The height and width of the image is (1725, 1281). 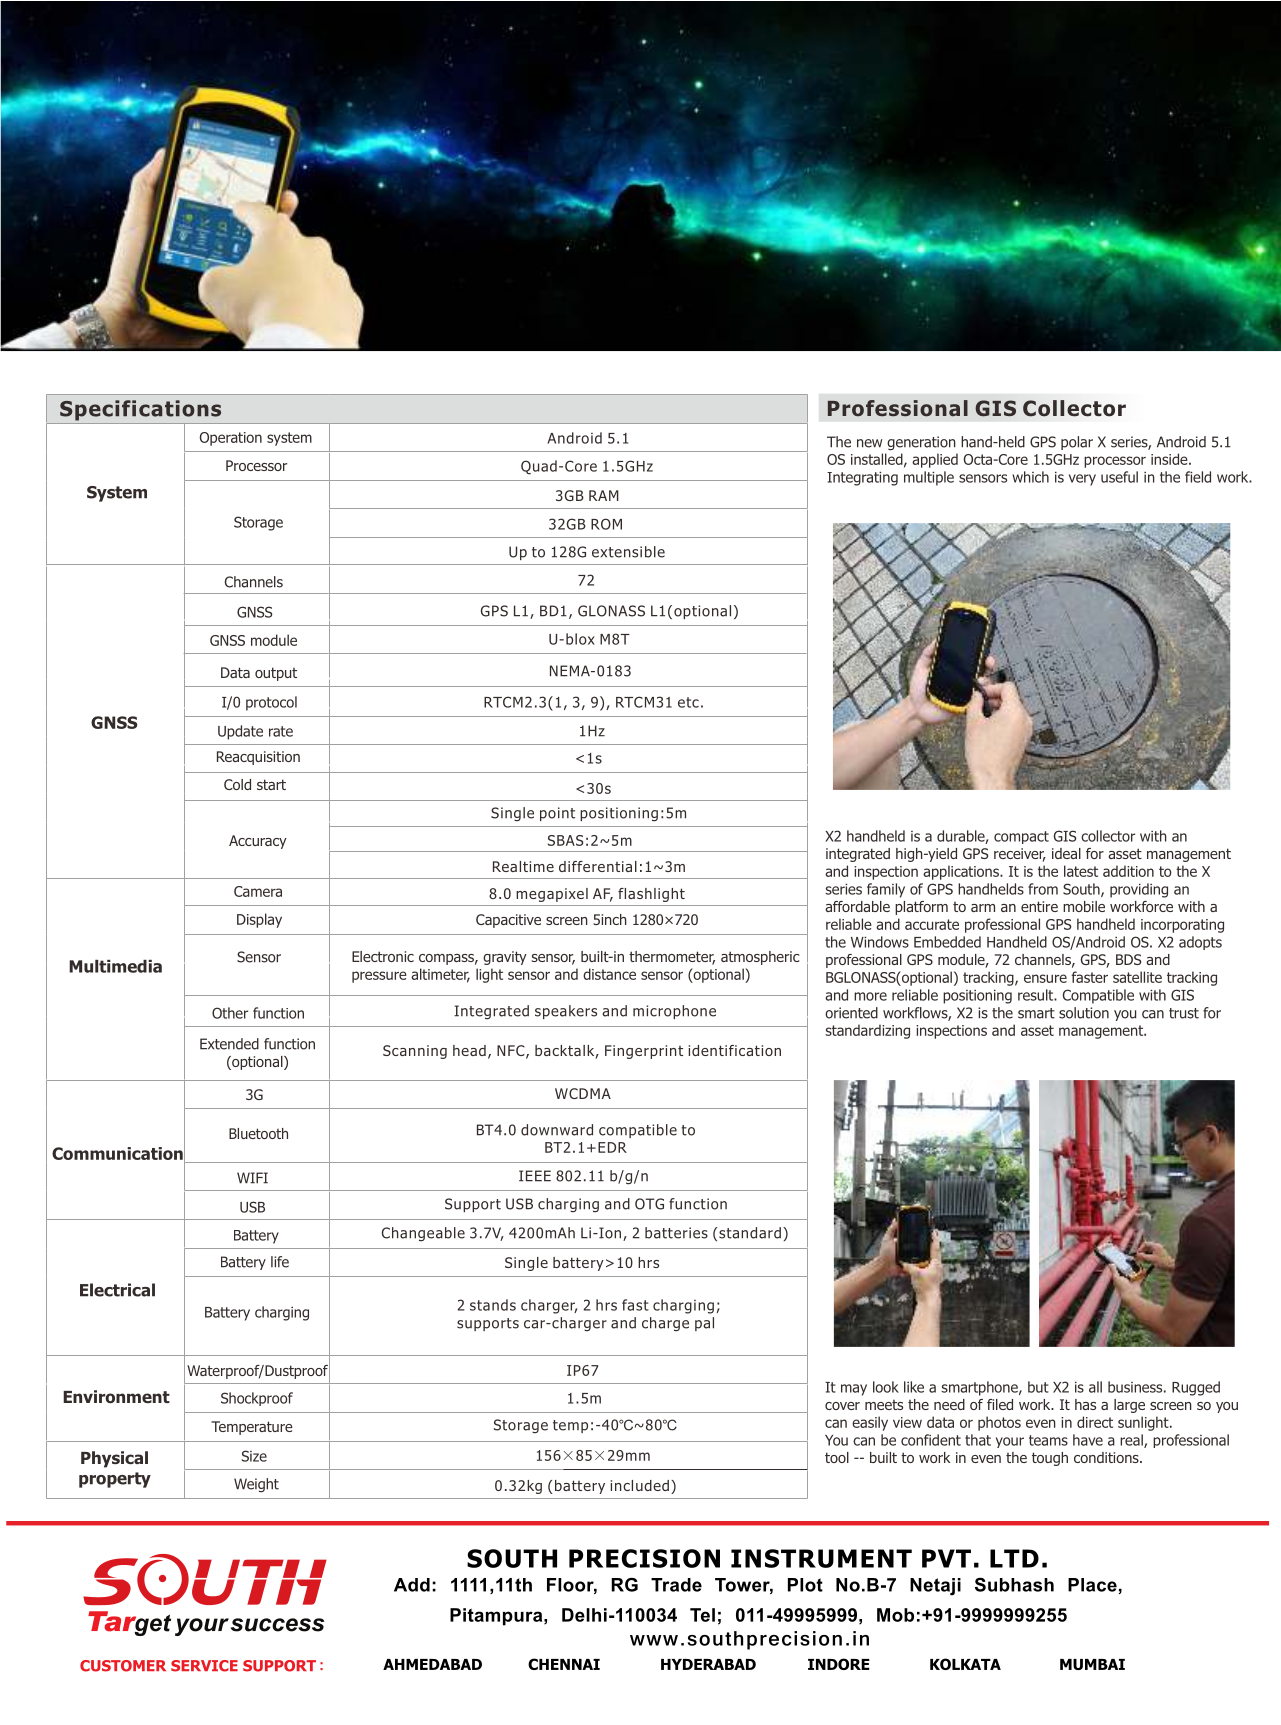 What do you see at coordinates (230, 439) in the image?
I see `Operation` at bounding box center [230, 439].
